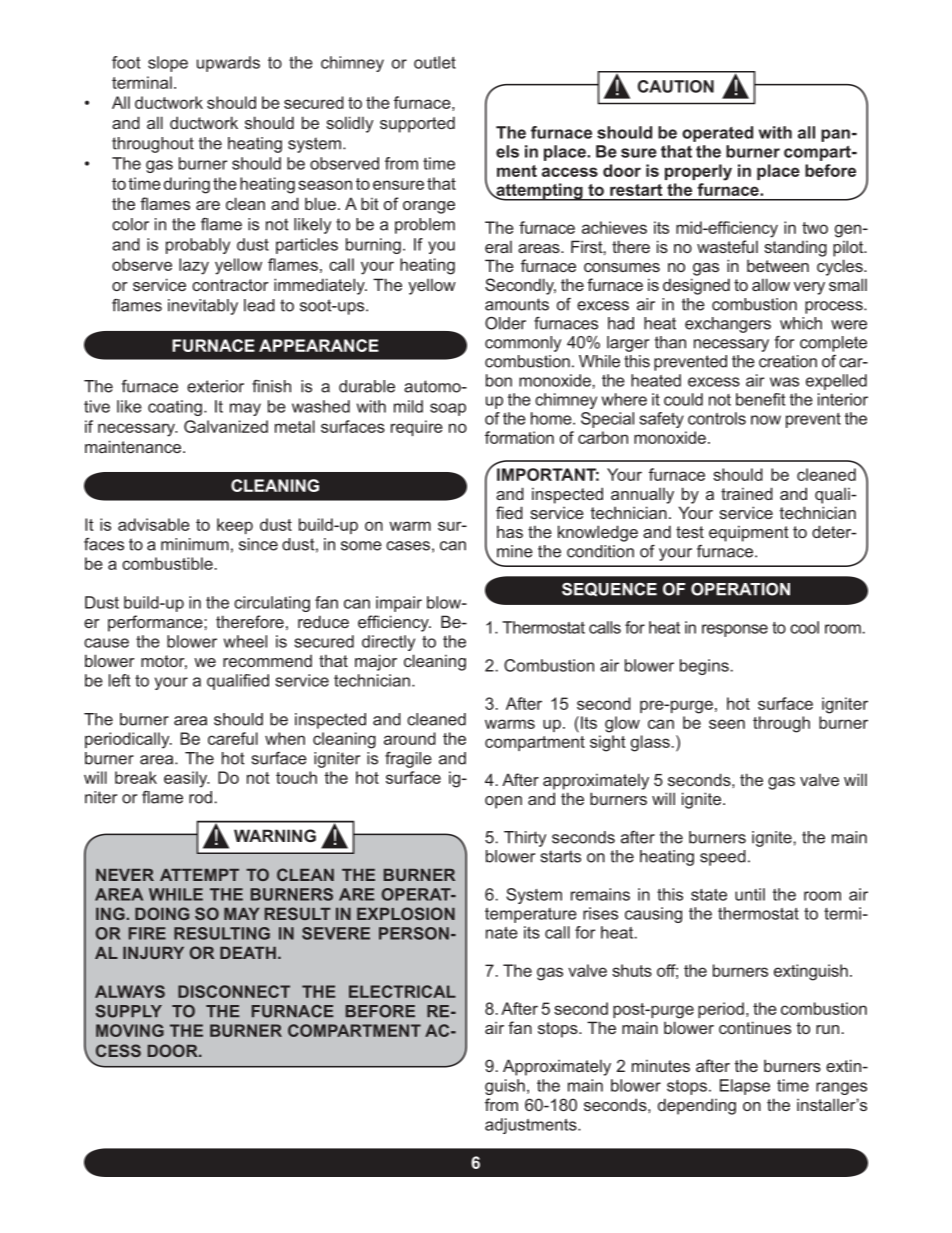 This document has height=1233, width=952. What do you see at coordinates (735, 630) in the document?
I see `response` at bounding box center [735, 630].
